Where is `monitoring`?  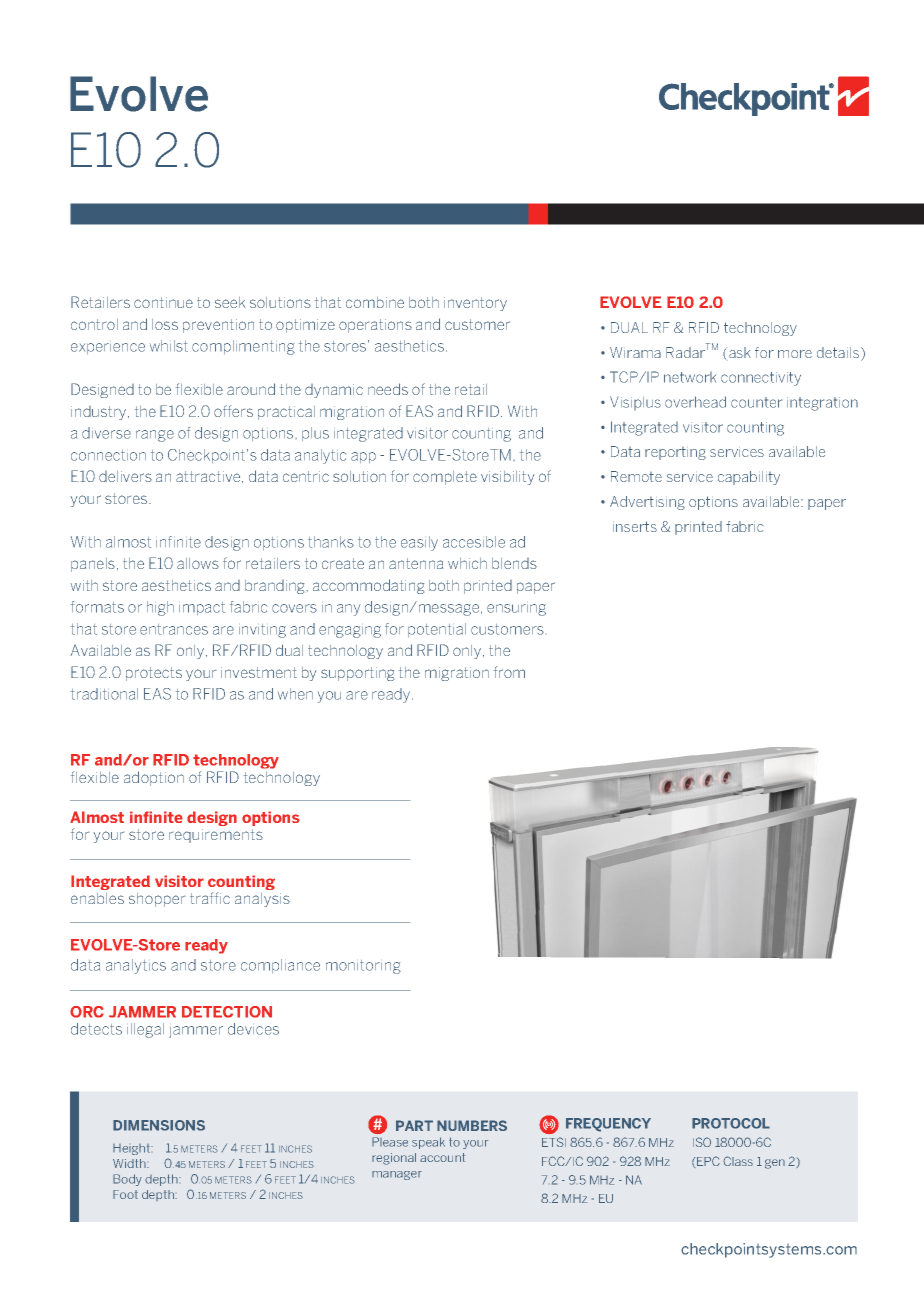
monitoring is located at coordinates (363, 967).
